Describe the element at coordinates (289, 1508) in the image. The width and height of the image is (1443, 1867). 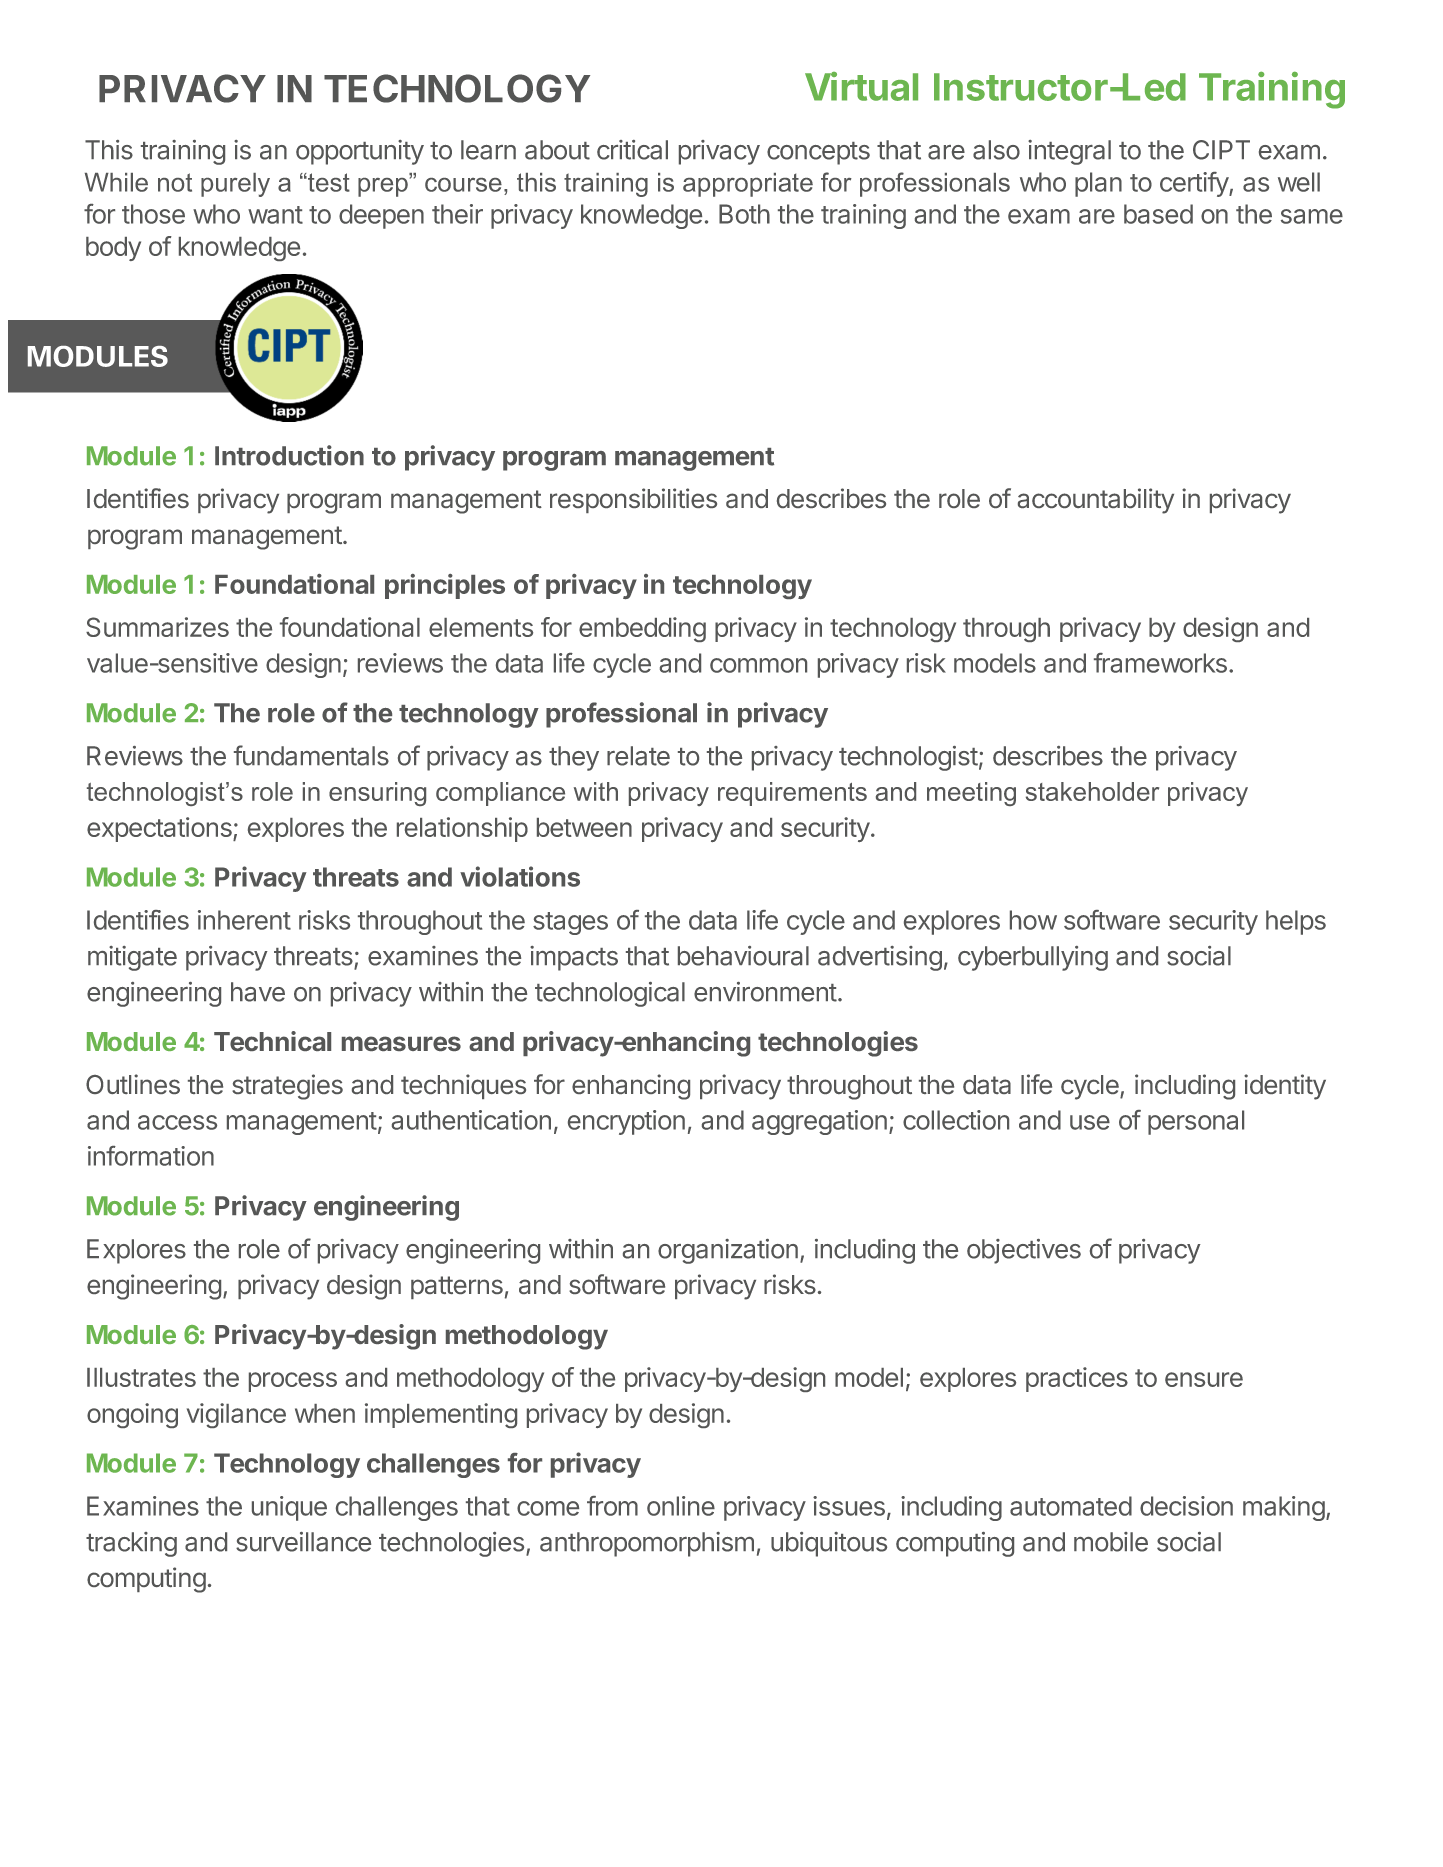
I see `unique` at that location.
